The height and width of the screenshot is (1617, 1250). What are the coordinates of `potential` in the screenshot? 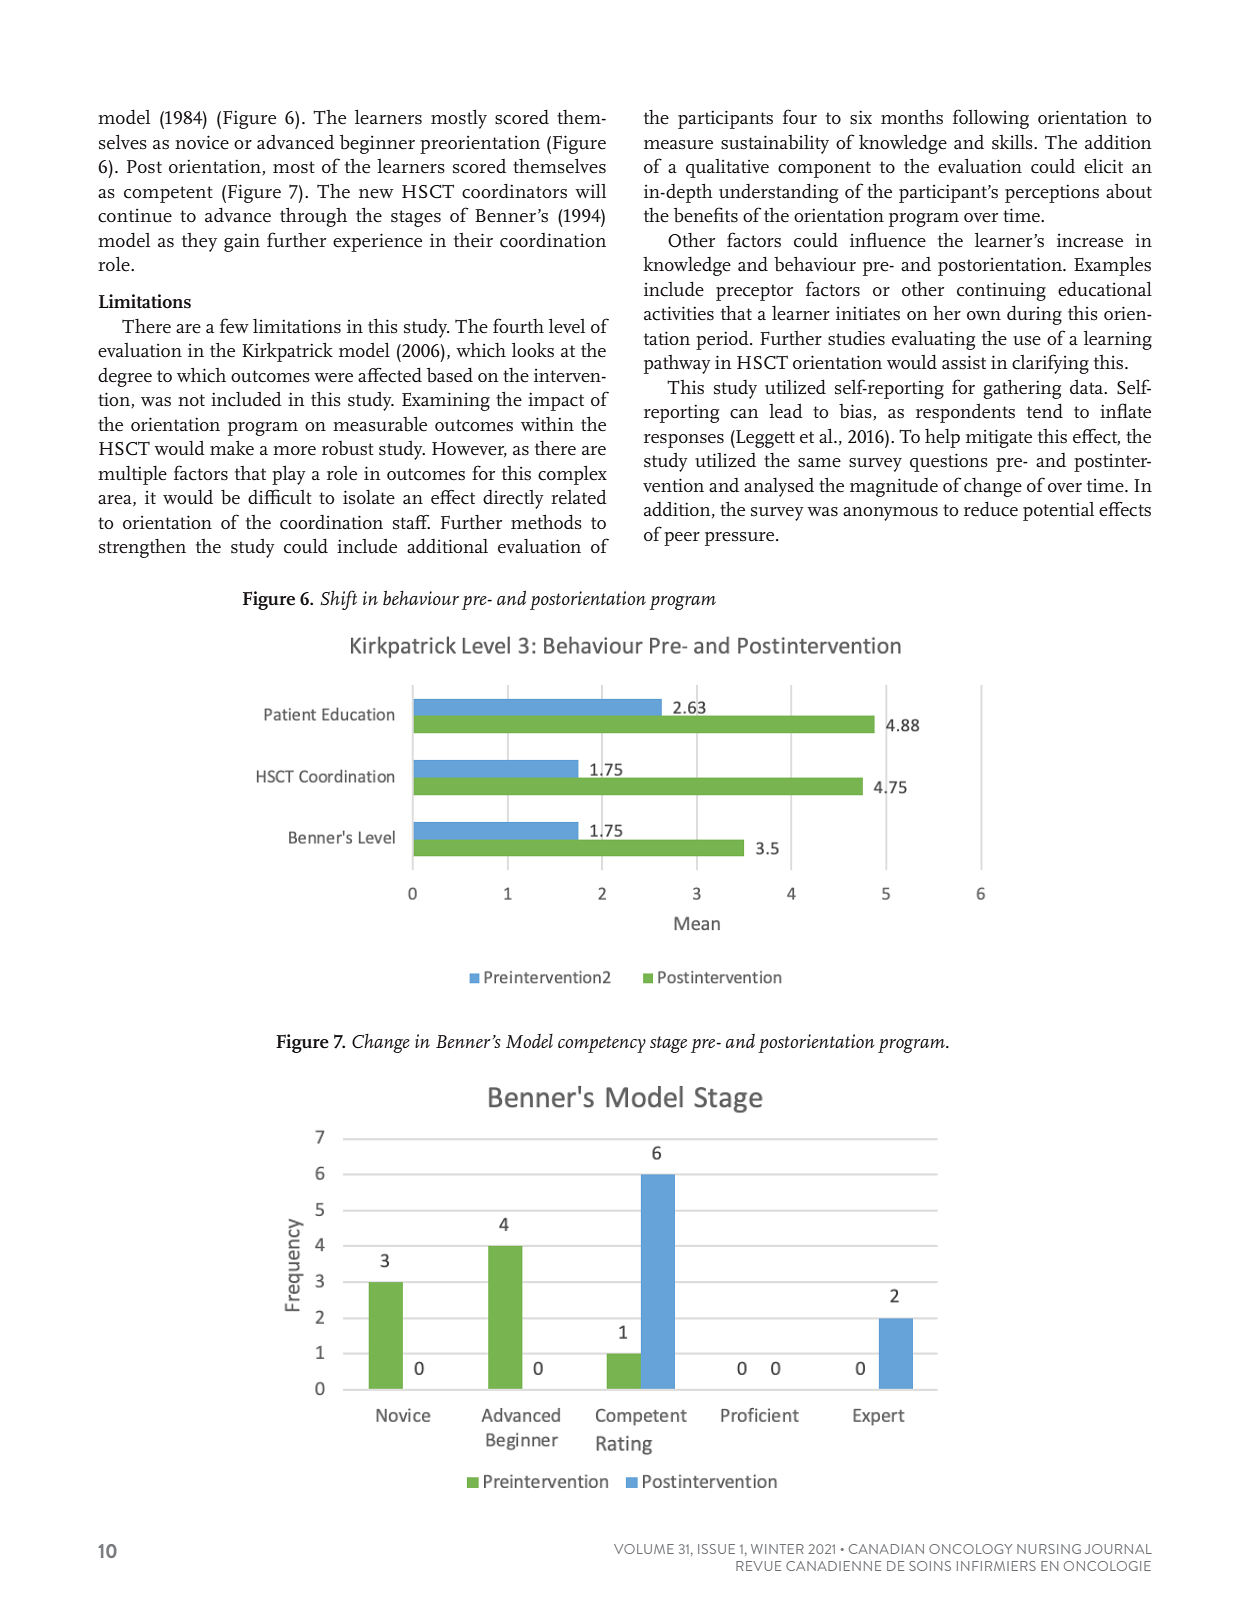 It's located at (1058, 511).
